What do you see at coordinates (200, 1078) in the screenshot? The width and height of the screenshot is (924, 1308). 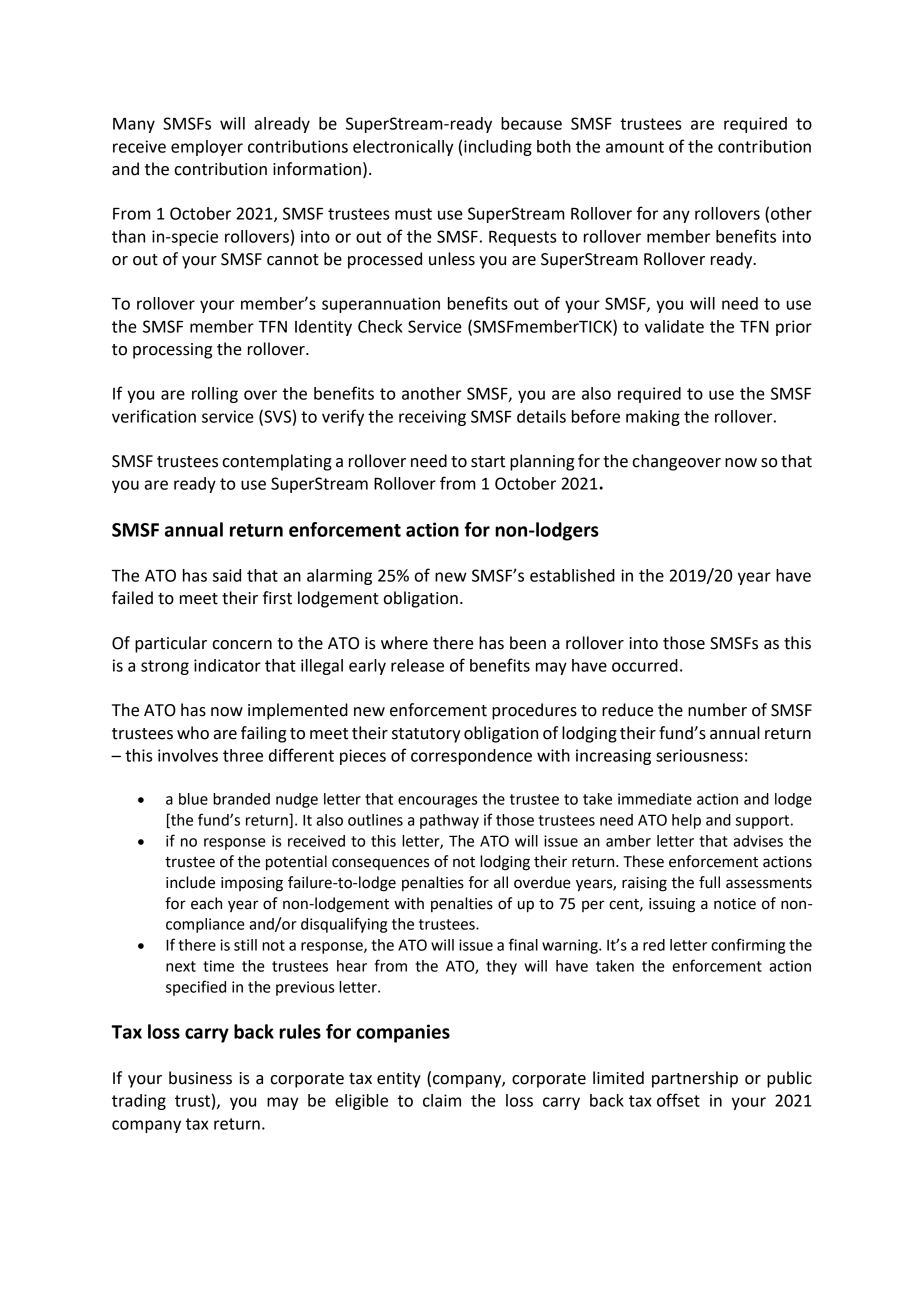 I see `business` at bounding box center [200, 1078].
